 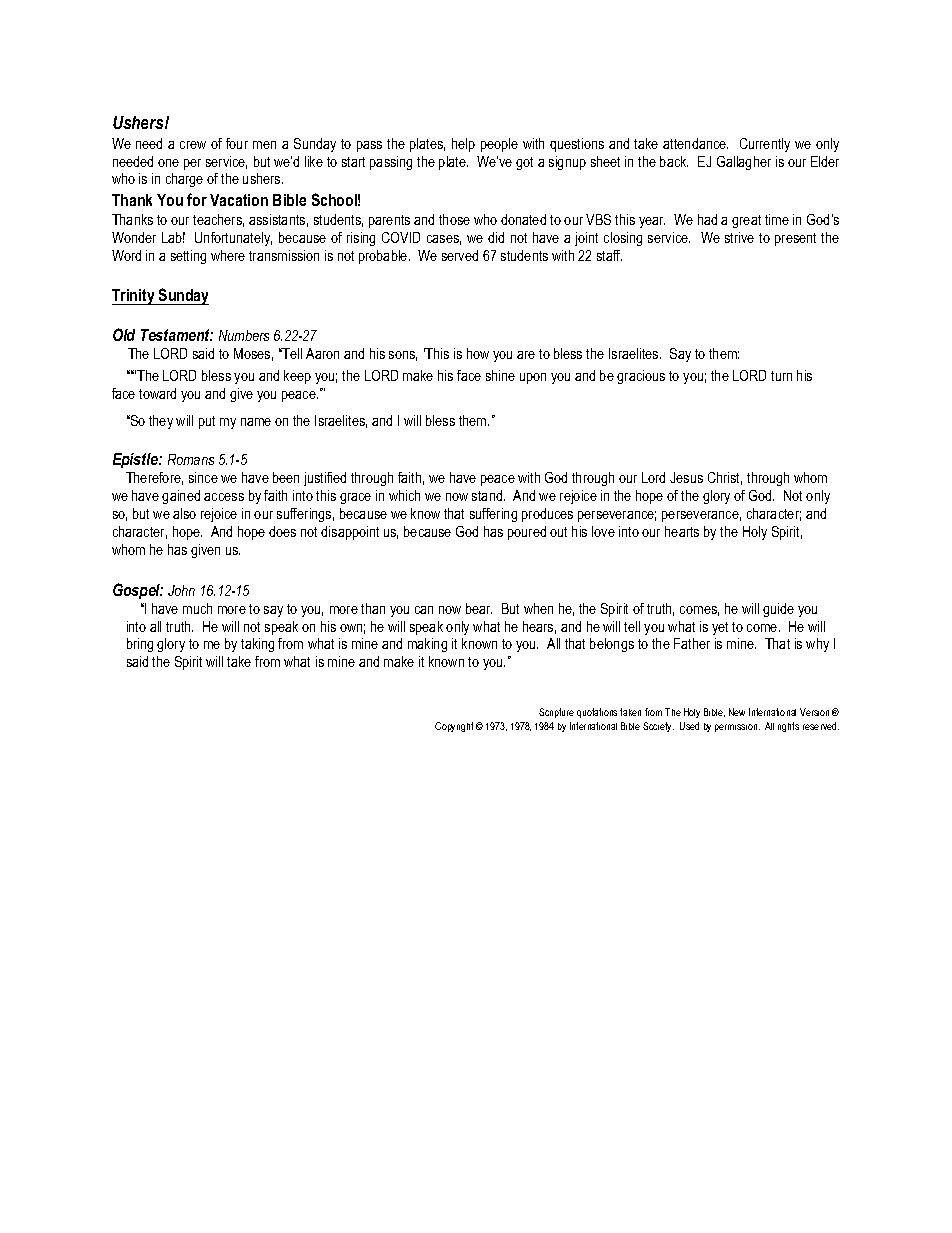 I want to click on Christ, so click(x=725, y=478).
